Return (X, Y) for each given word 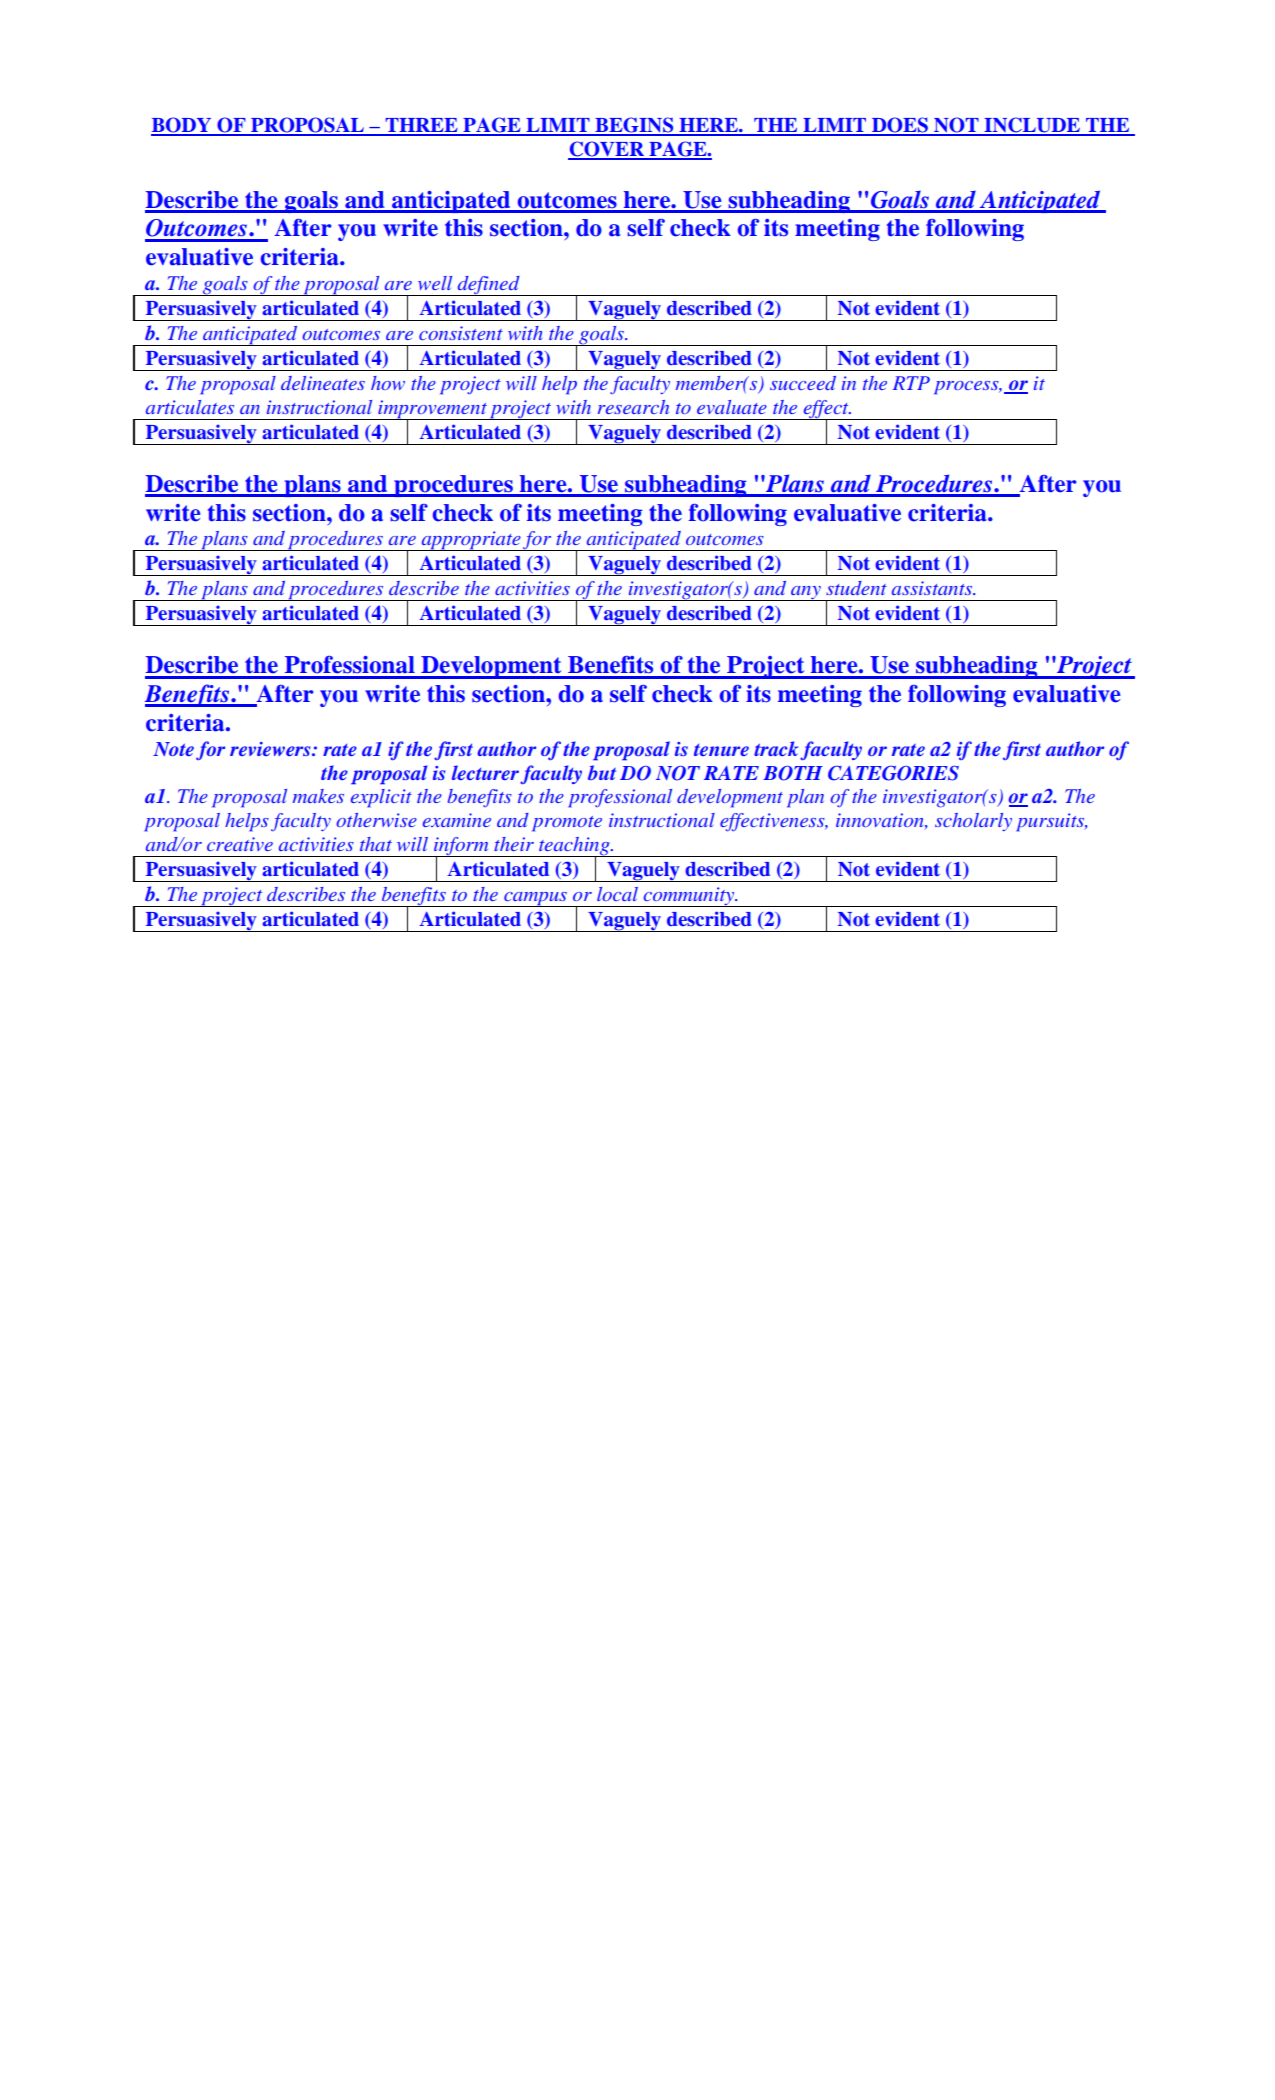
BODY (182, 126)
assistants (933, 588)
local (617, 894)
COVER (607, 150)
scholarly (973, 822)
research (633, 407)
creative (240, 844)
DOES (900, 126)
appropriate (470, 541)
